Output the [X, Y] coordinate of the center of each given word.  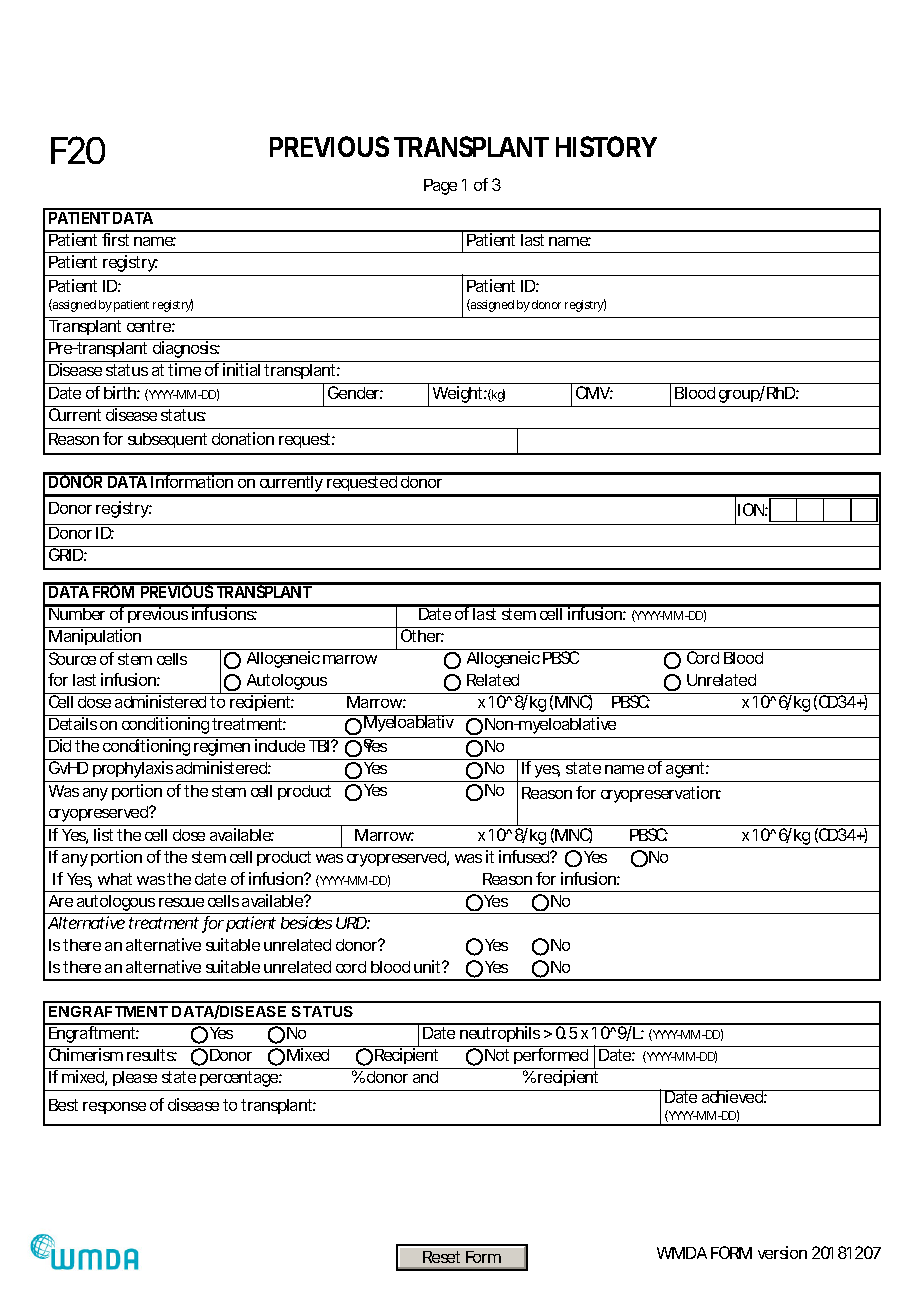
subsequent [167, 440]
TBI [320, 746]
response [114, 1108]
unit [429, 966]
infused [525, 856]
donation [243, 438]
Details [73, 723]
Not [497, 1055]
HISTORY [606, 146]
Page [440, 187]
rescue [181, 902]
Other [422, 635]
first [116, 238]
